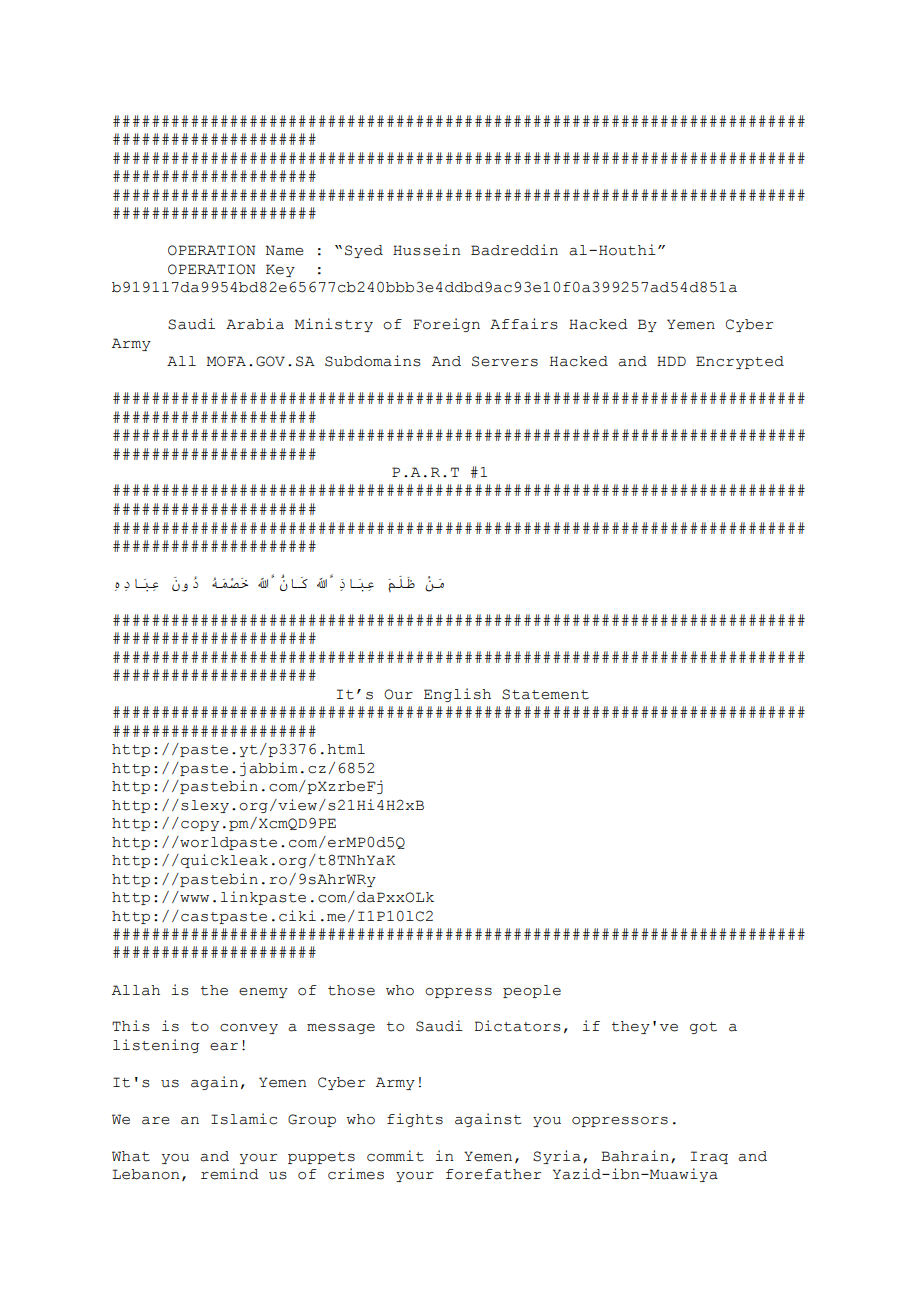 The image size is (924, 1308). Describe the element at coordinates (740, 362) in the screenshot. I see `Encrypted` at that location.
